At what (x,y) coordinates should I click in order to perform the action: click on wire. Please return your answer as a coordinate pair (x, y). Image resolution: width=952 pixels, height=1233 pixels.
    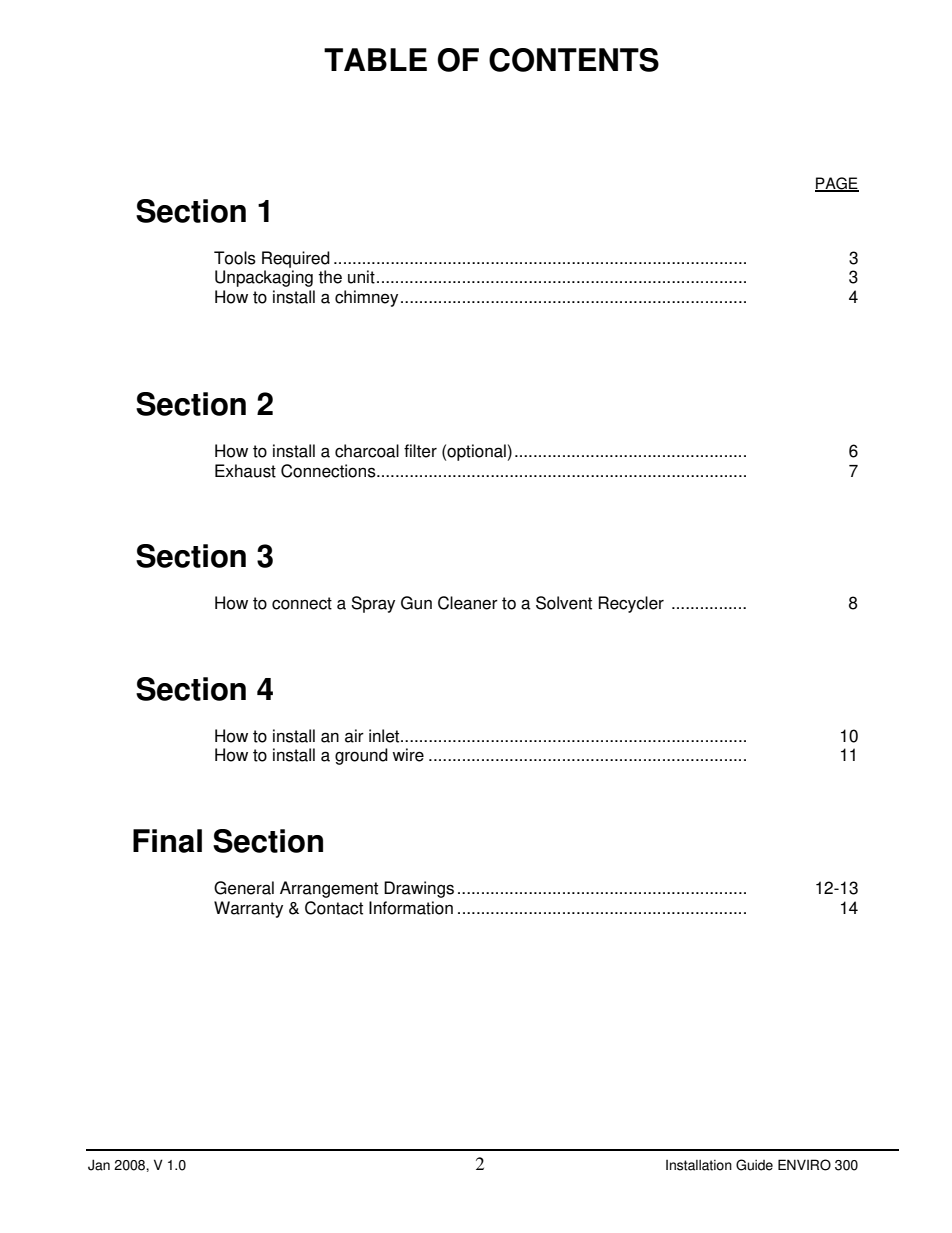
    Looking at the image, I should click on (408, 755).
